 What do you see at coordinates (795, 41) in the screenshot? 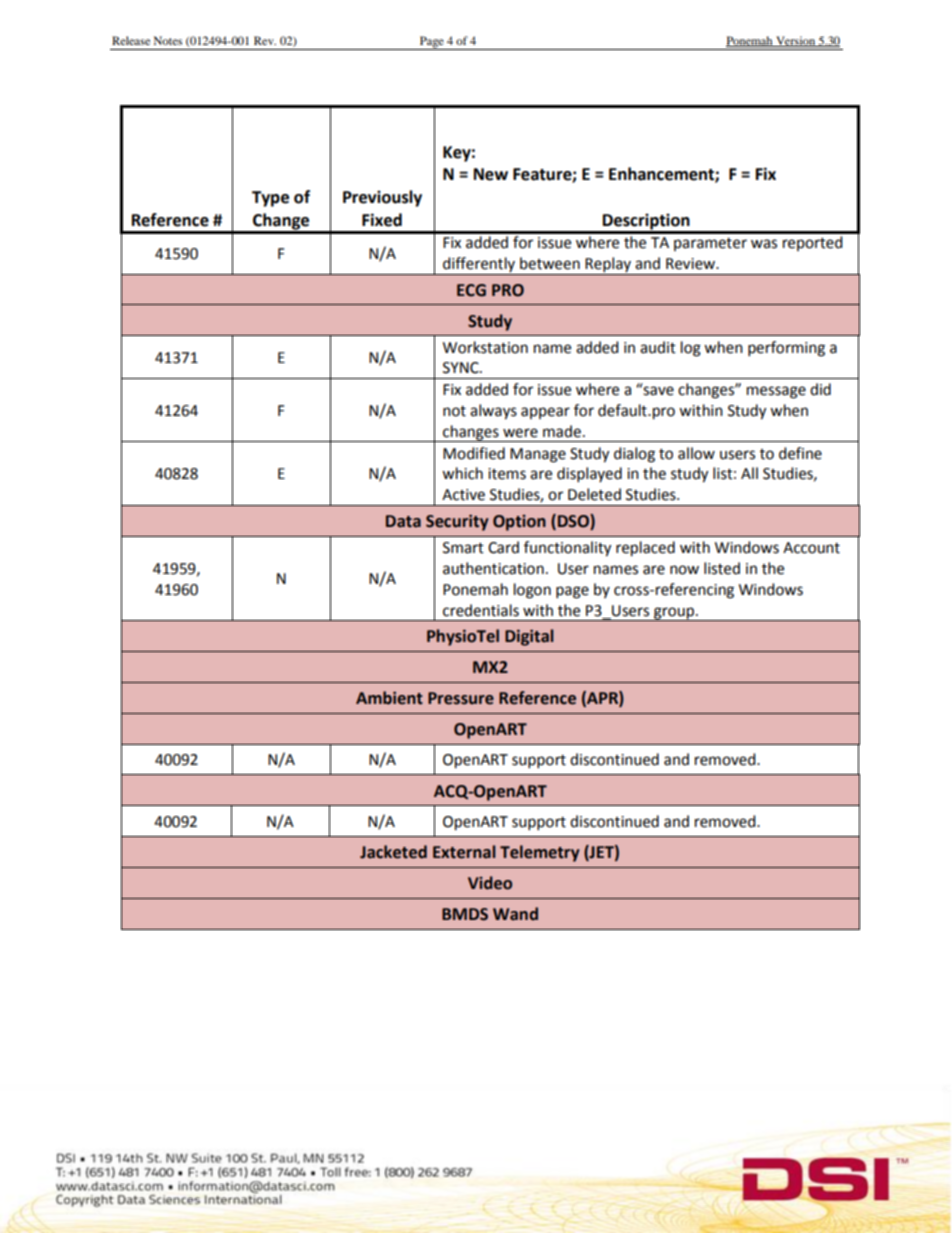
I see `Version` at bounding box center [795, 41].
